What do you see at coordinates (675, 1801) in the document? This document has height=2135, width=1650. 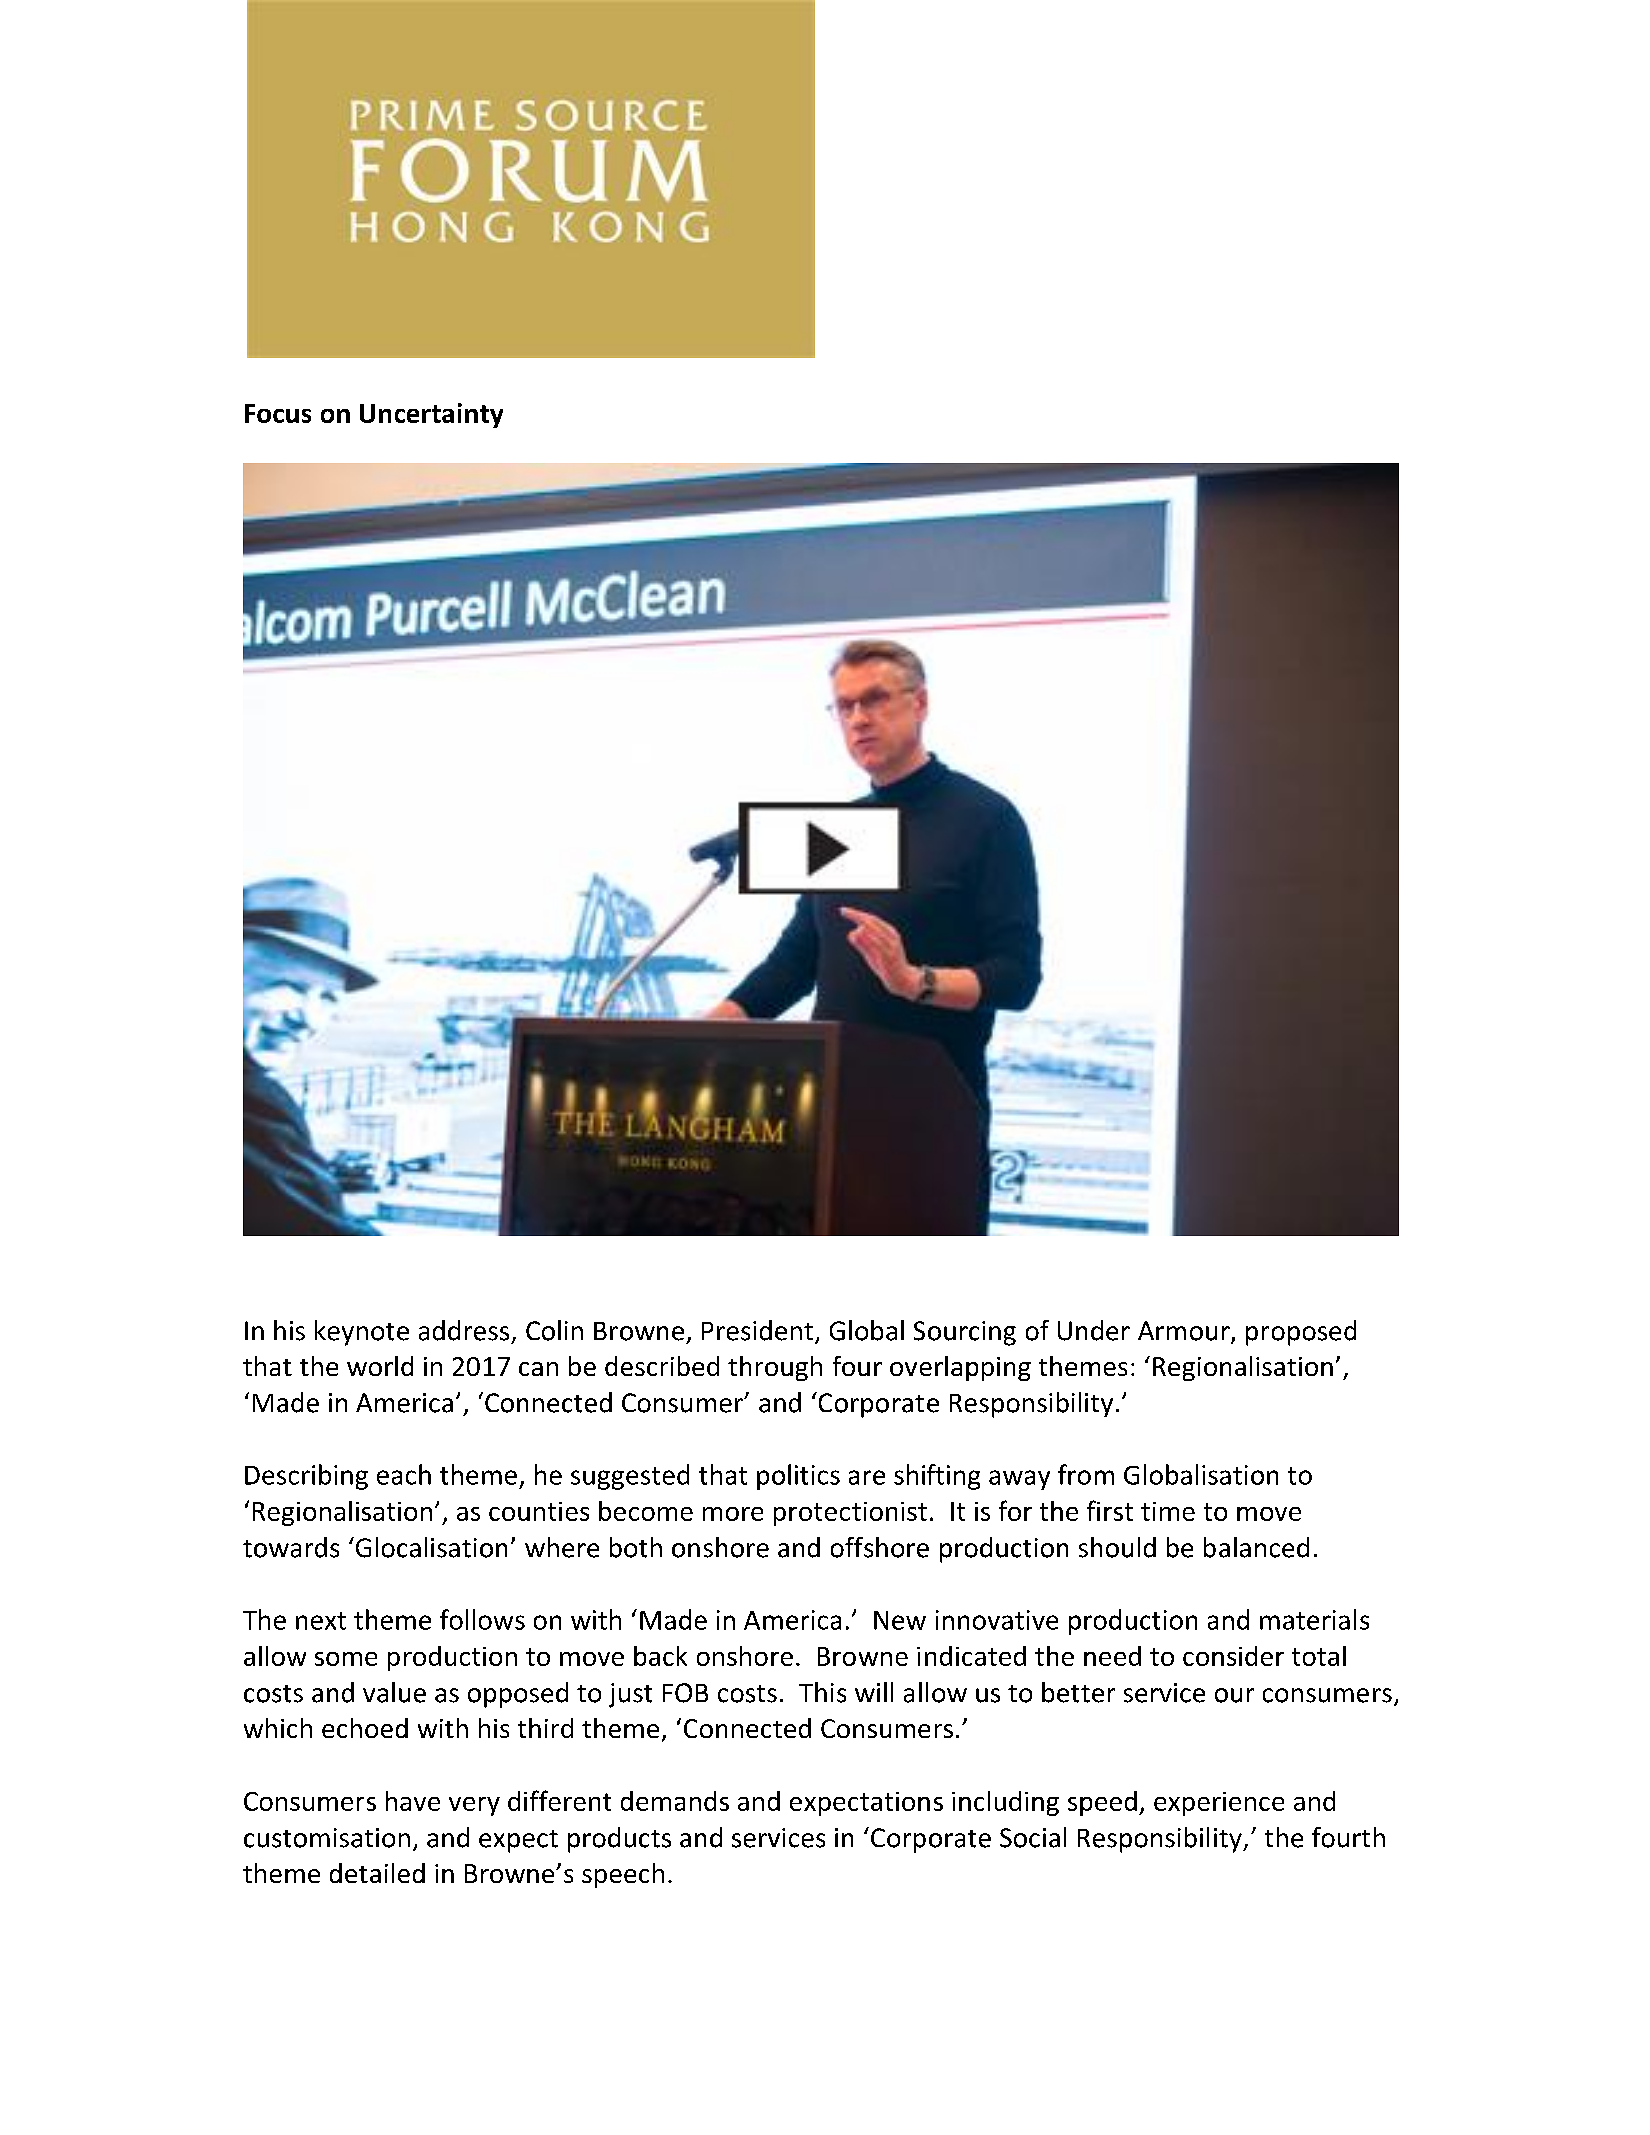 I see `demands` at bounding box center [675, 1801].
